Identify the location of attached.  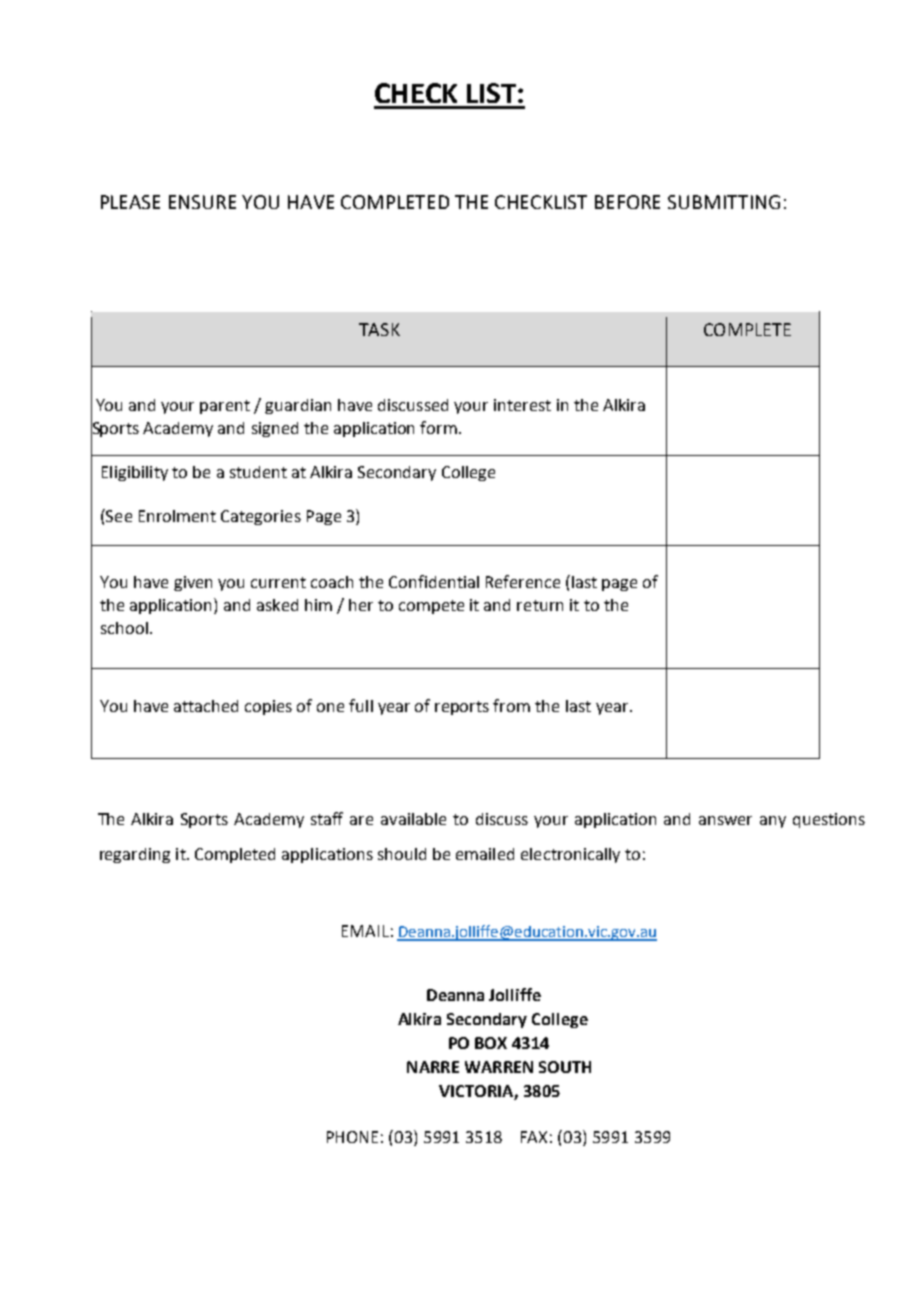
(206, 706).
